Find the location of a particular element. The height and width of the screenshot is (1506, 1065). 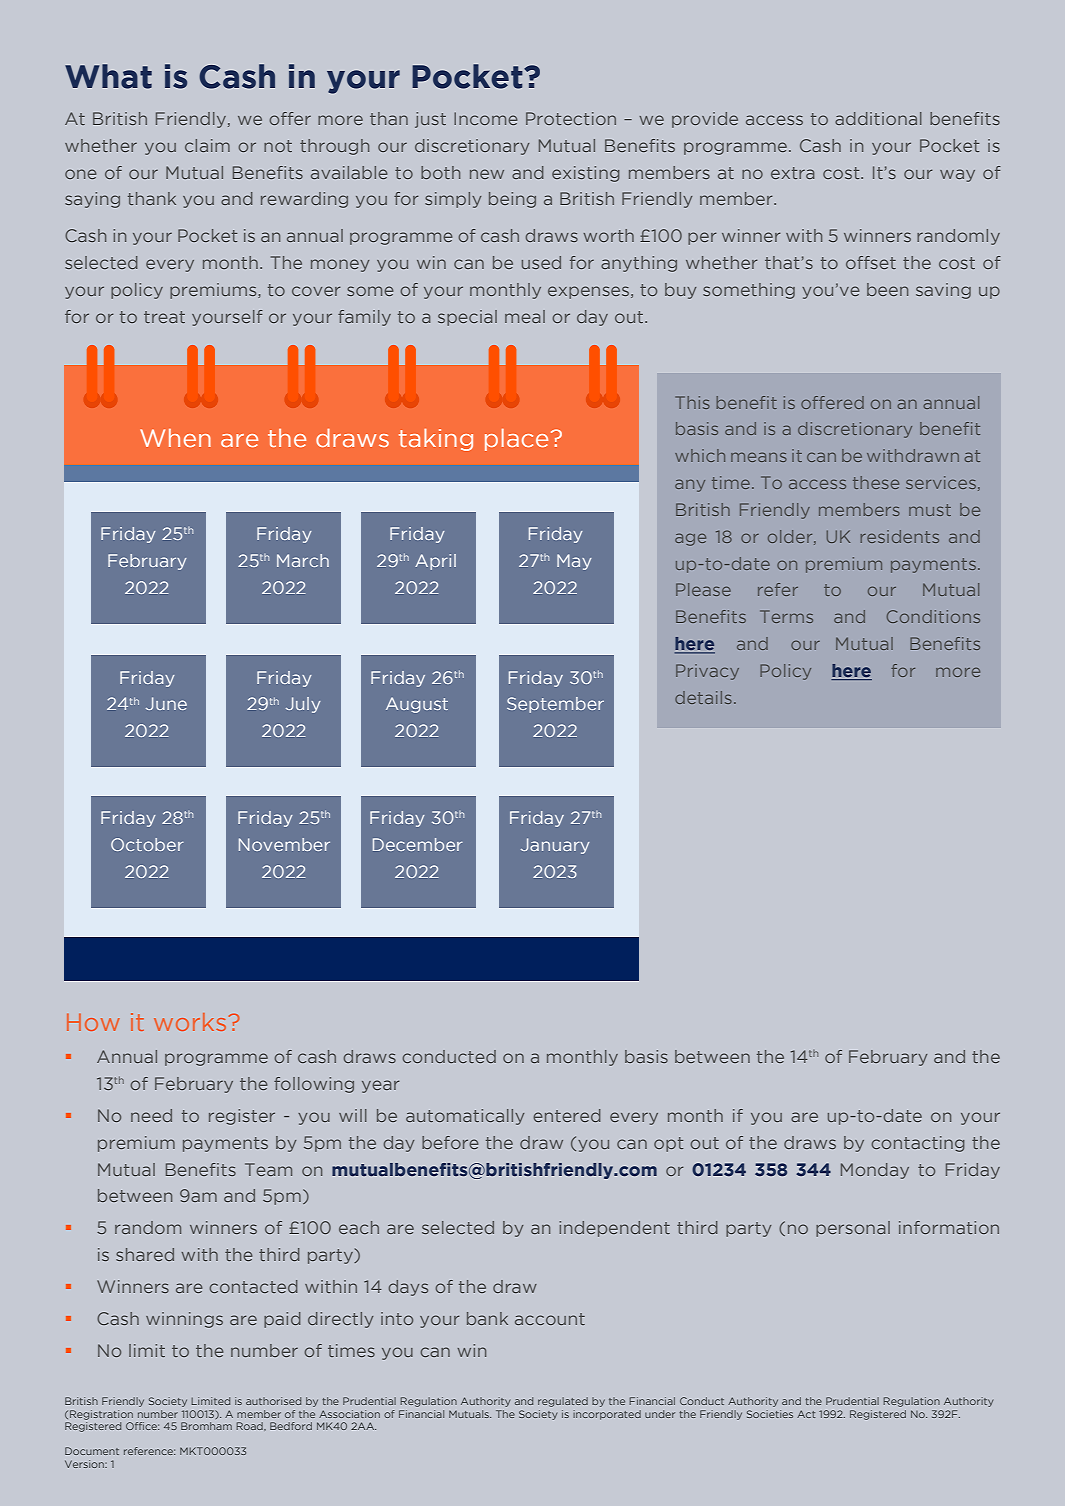

September is located at coordinates (555, 705).
